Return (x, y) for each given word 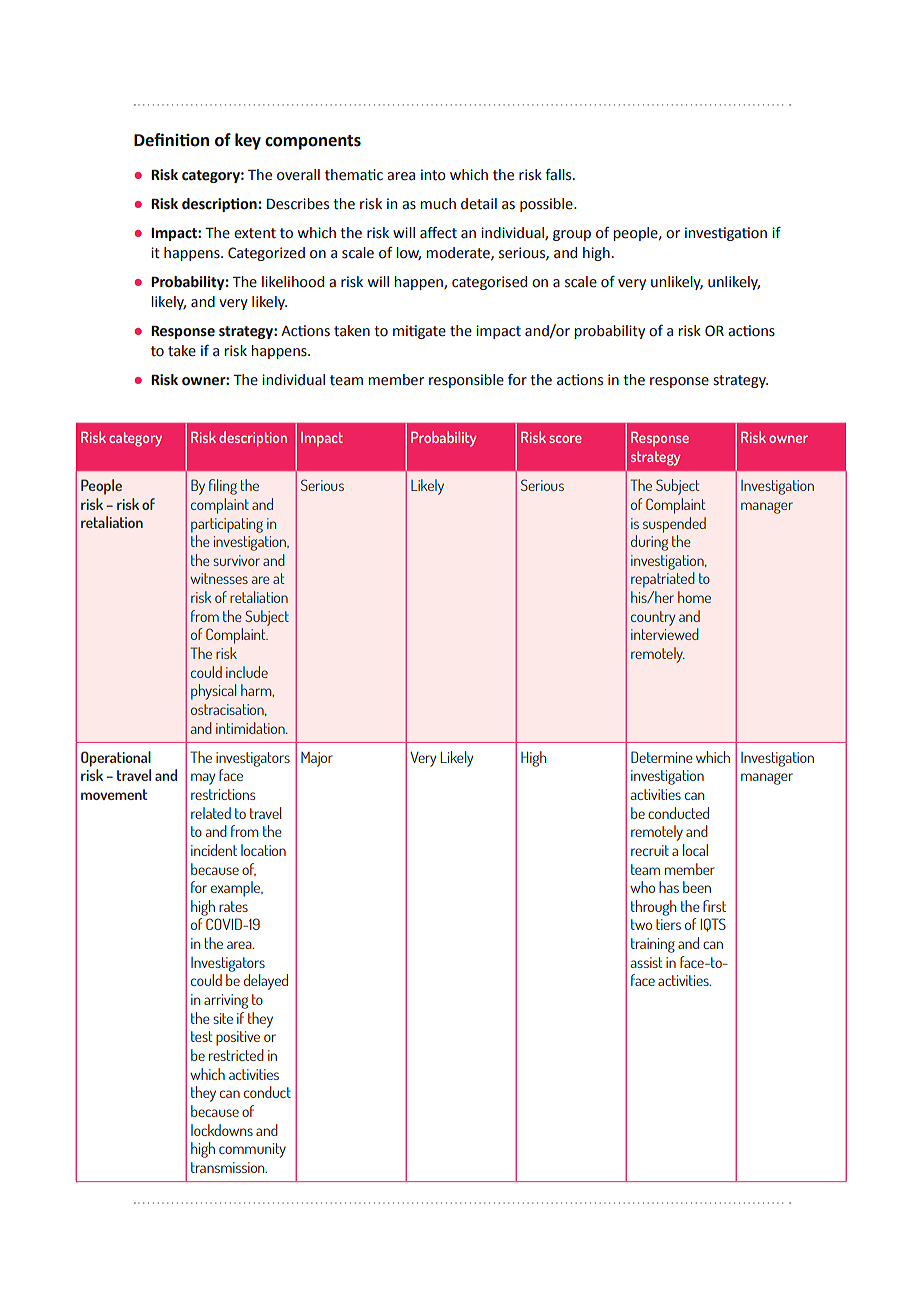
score (565, 439)
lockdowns (222, 1130)
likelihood (293, 282)
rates (233, 906)
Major (317, 759)
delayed (266, 982)
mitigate (419, 332)
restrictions (223, 794)
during (649, 543)
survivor (236, 560)
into (433, 175)
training (653, 945)
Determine (662, 757)
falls (559, 175)
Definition (171, 140)
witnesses (219, 578)
